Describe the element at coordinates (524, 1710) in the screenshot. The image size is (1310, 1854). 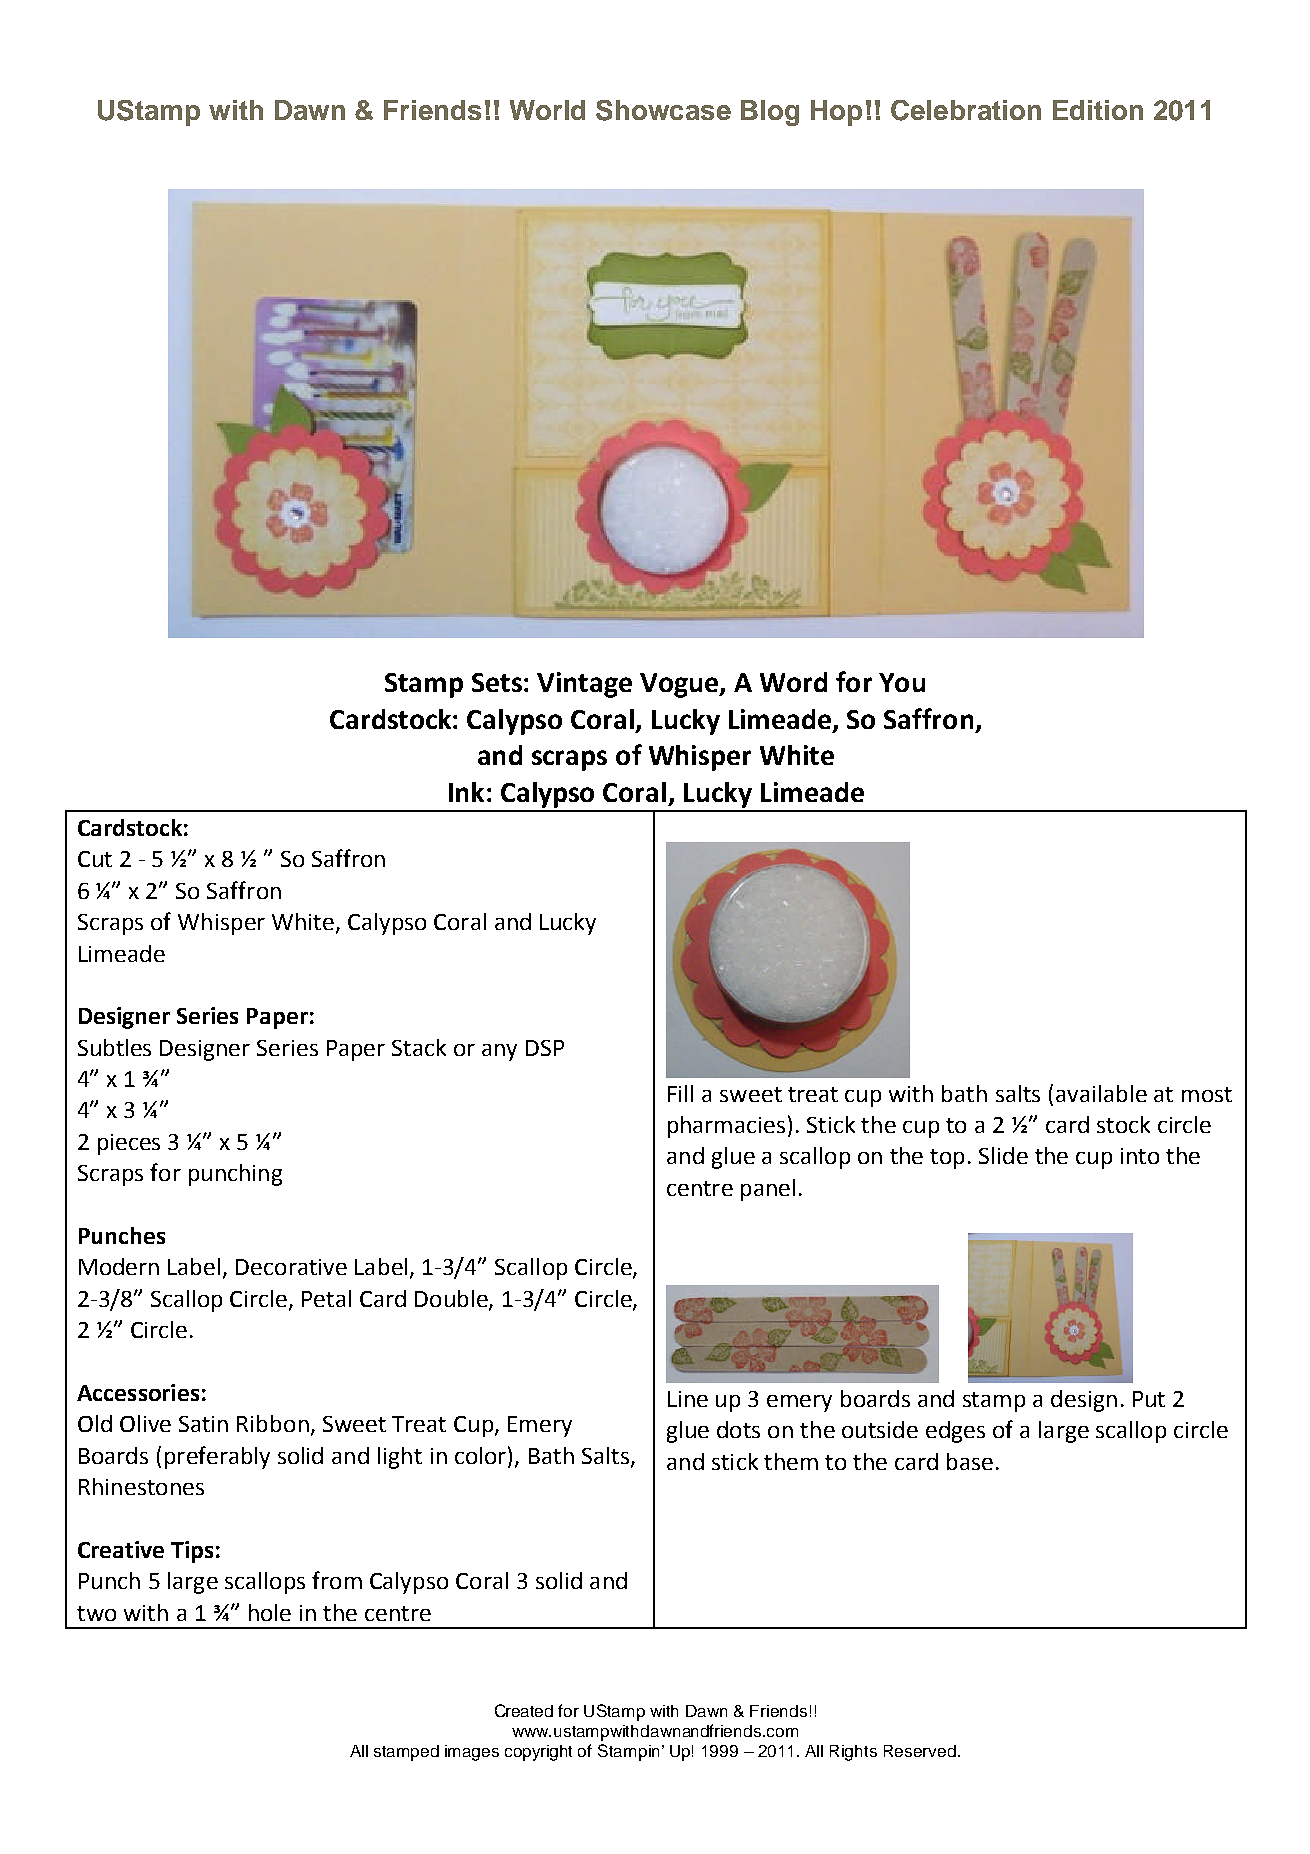
I see `Created` at that location.
